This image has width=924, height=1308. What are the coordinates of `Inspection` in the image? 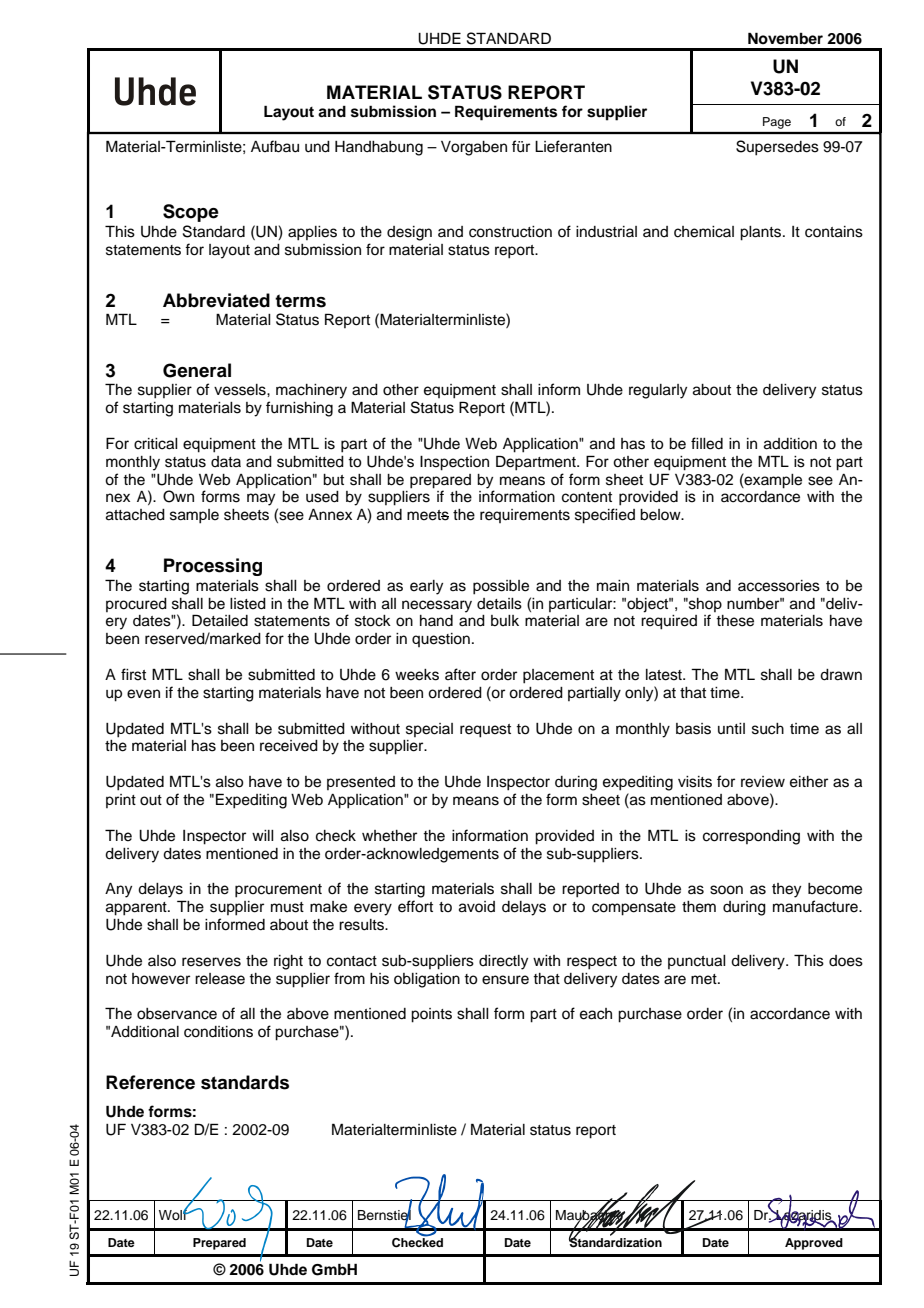 It's located at (454, 463).
